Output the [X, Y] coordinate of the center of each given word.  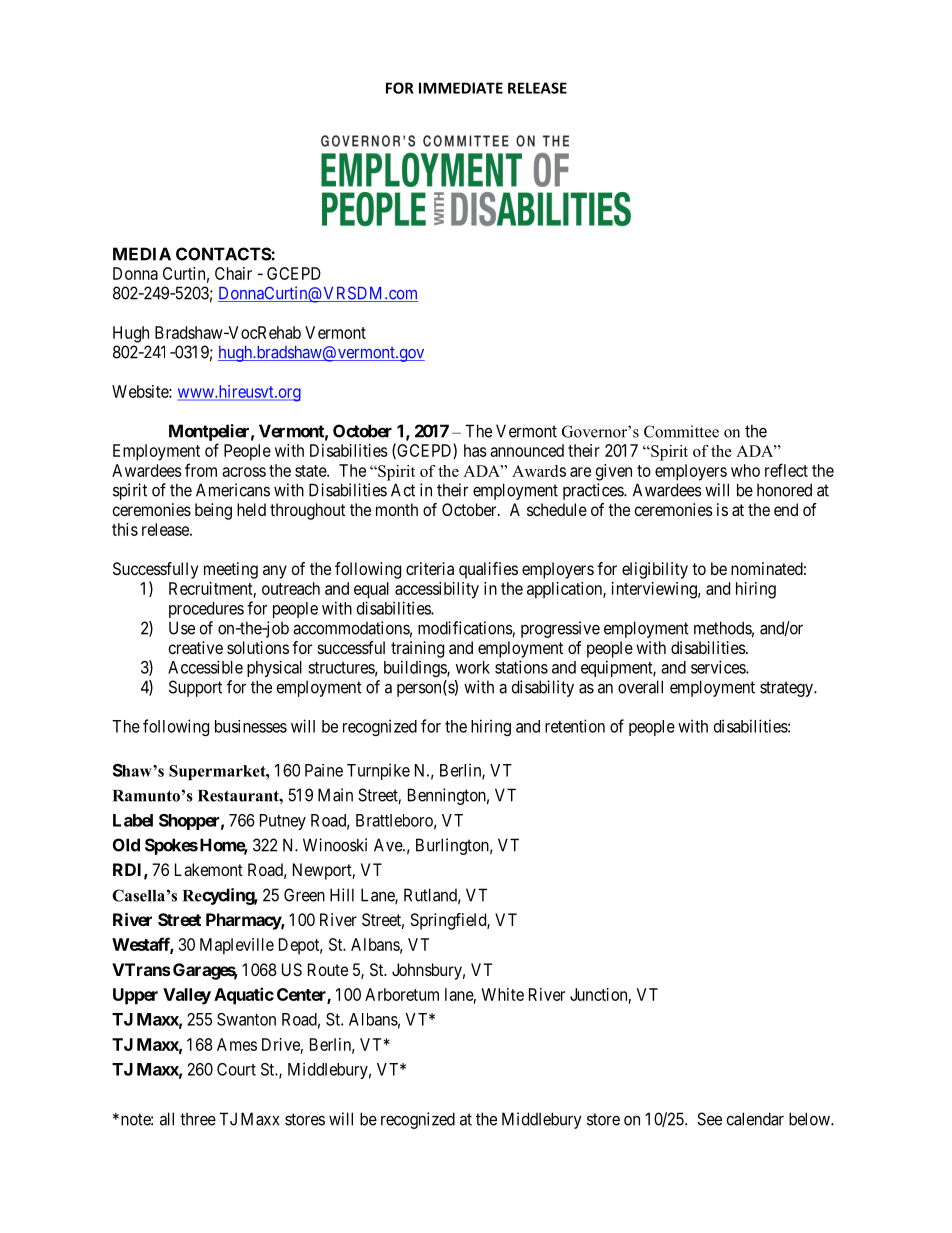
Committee [681, 431]
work [473, 667]
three [198, 1119]
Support [195, 688]
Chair [233, 273]
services [719, 667]
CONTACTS [224, 254]
